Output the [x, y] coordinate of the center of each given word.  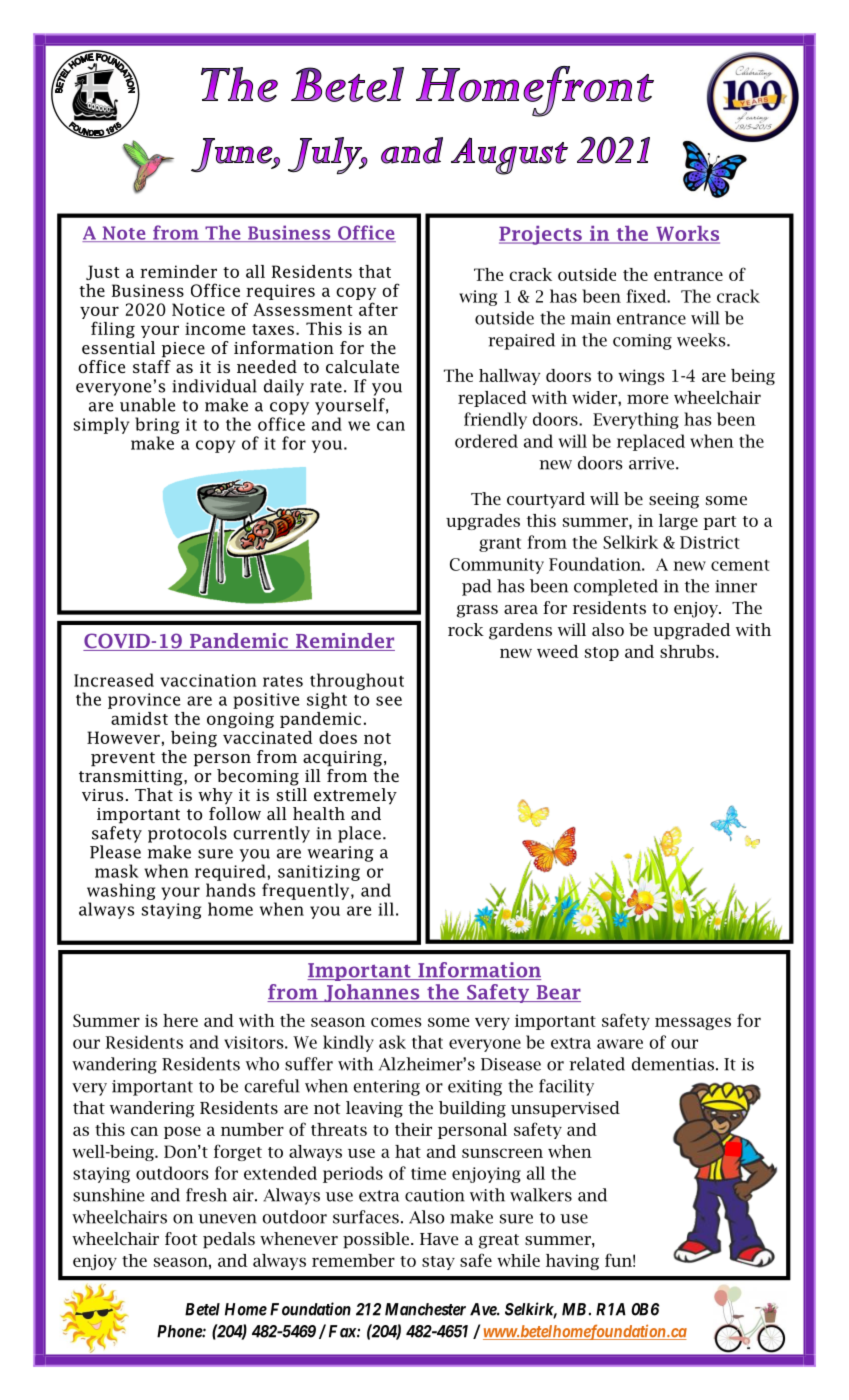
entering [387, 1088]
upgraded [692, 631]
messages [693, 1023]
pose [182, 1132]
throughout [357, 681]
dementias [673, 1064]
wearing [341, 854]
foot [181, 1238]
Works [687, 234]
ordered [486, 441]
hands [230, 890]
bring [157, 425]
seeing [674, 501]
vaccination [208, 680]
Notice [198, 309]
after [378, 309]
